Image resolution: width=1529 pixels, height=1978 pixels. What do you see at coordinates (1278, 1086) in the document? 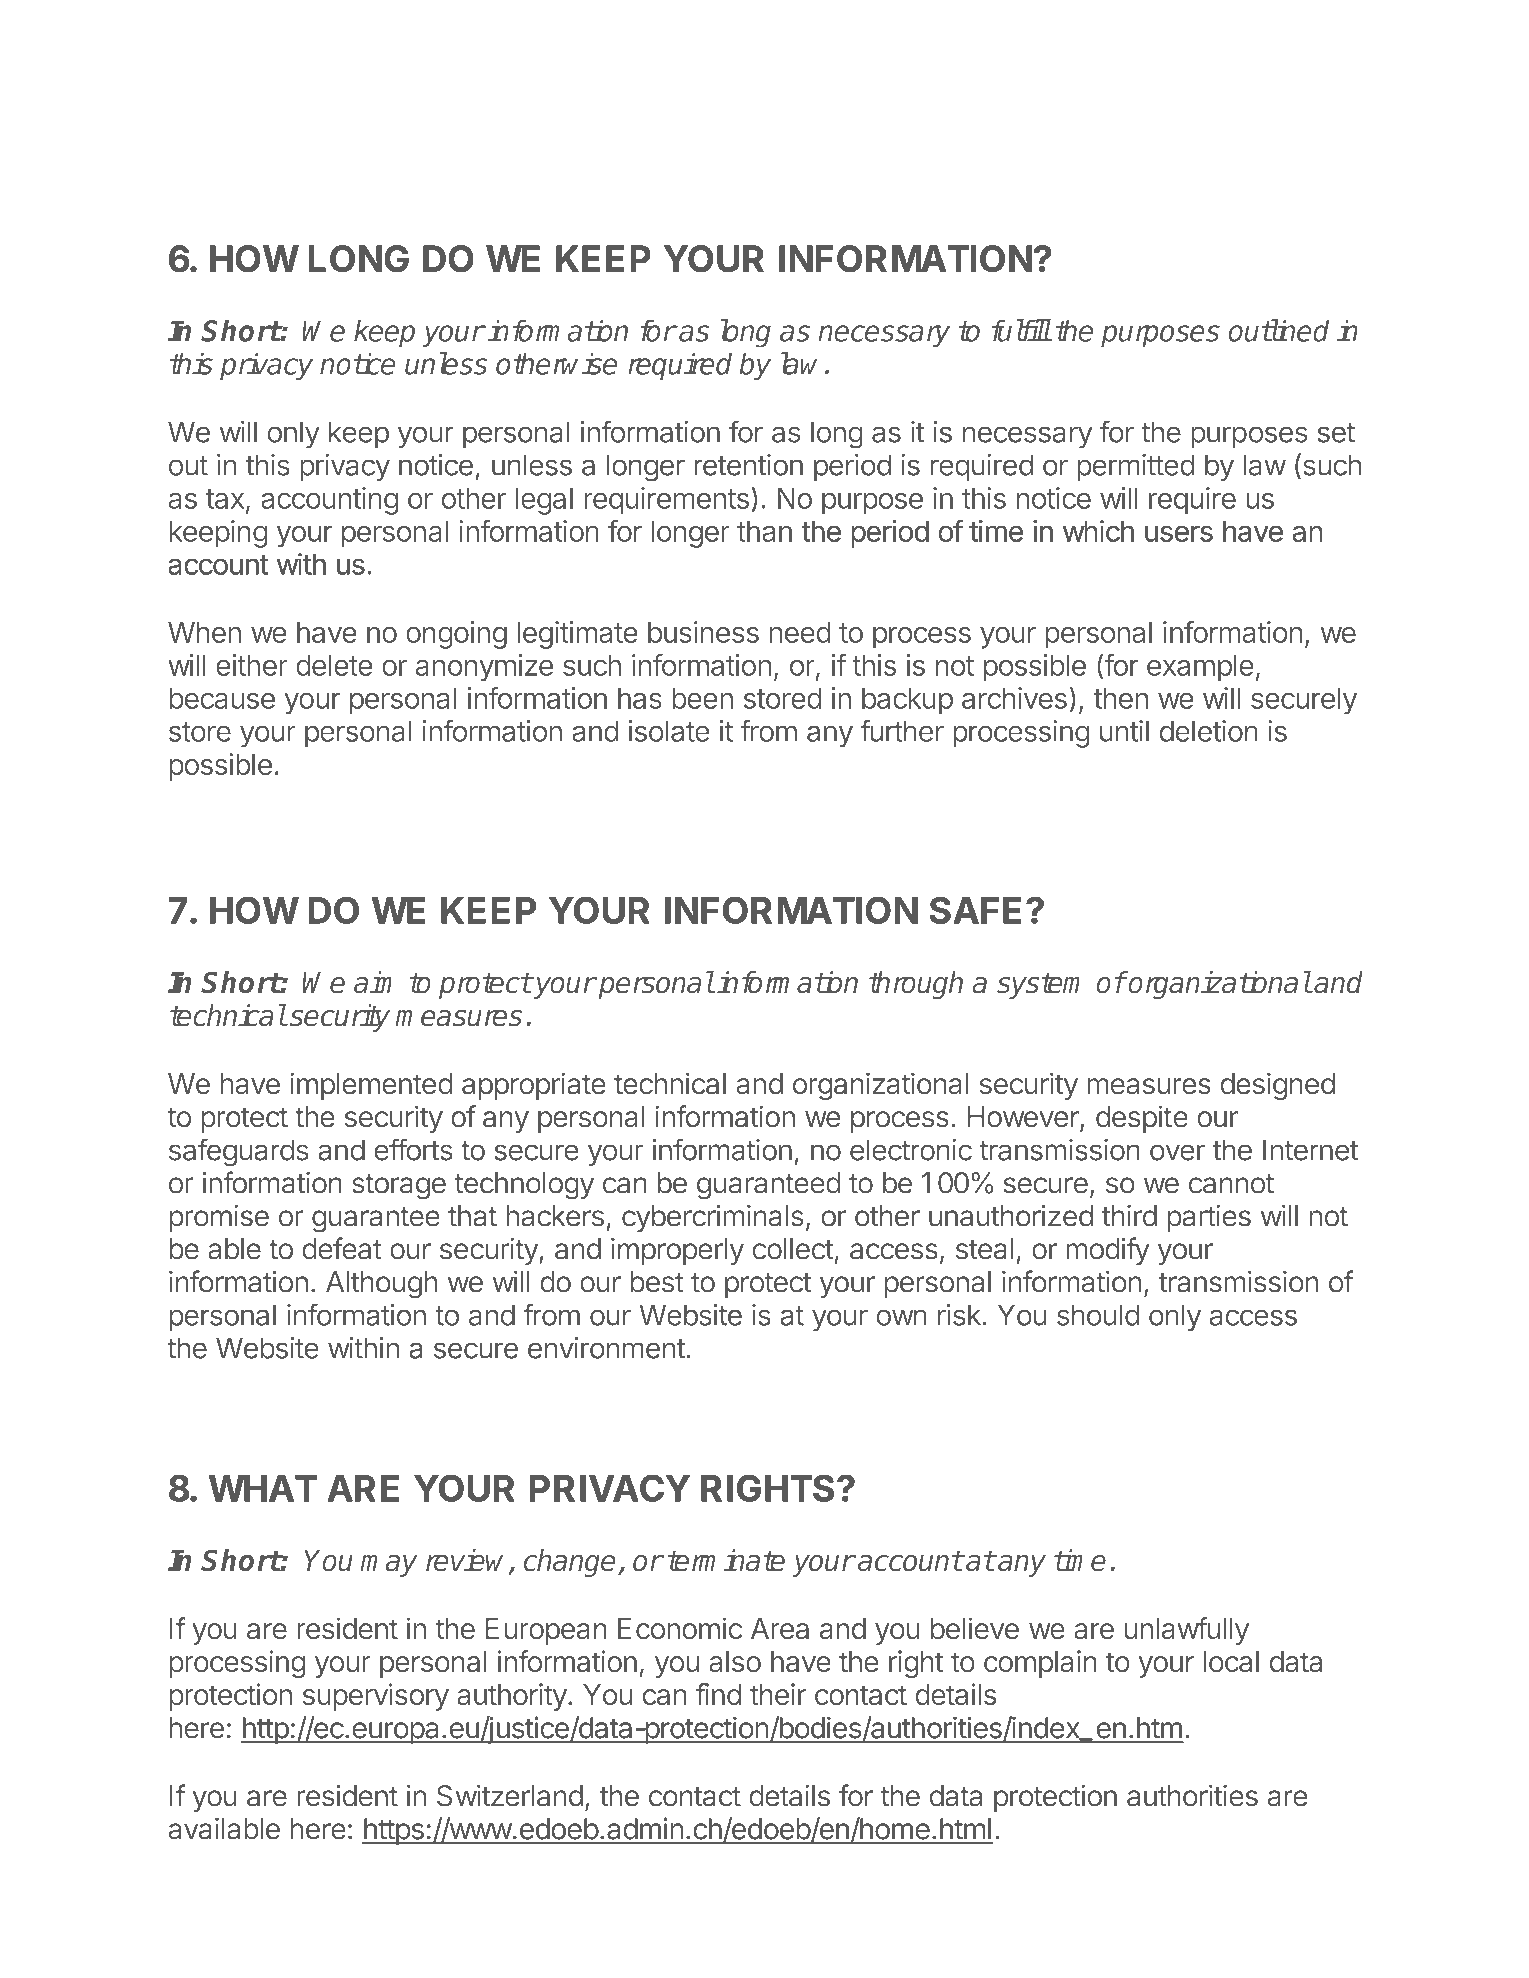
I see `designed` at bounding box center [1278, 1086].
